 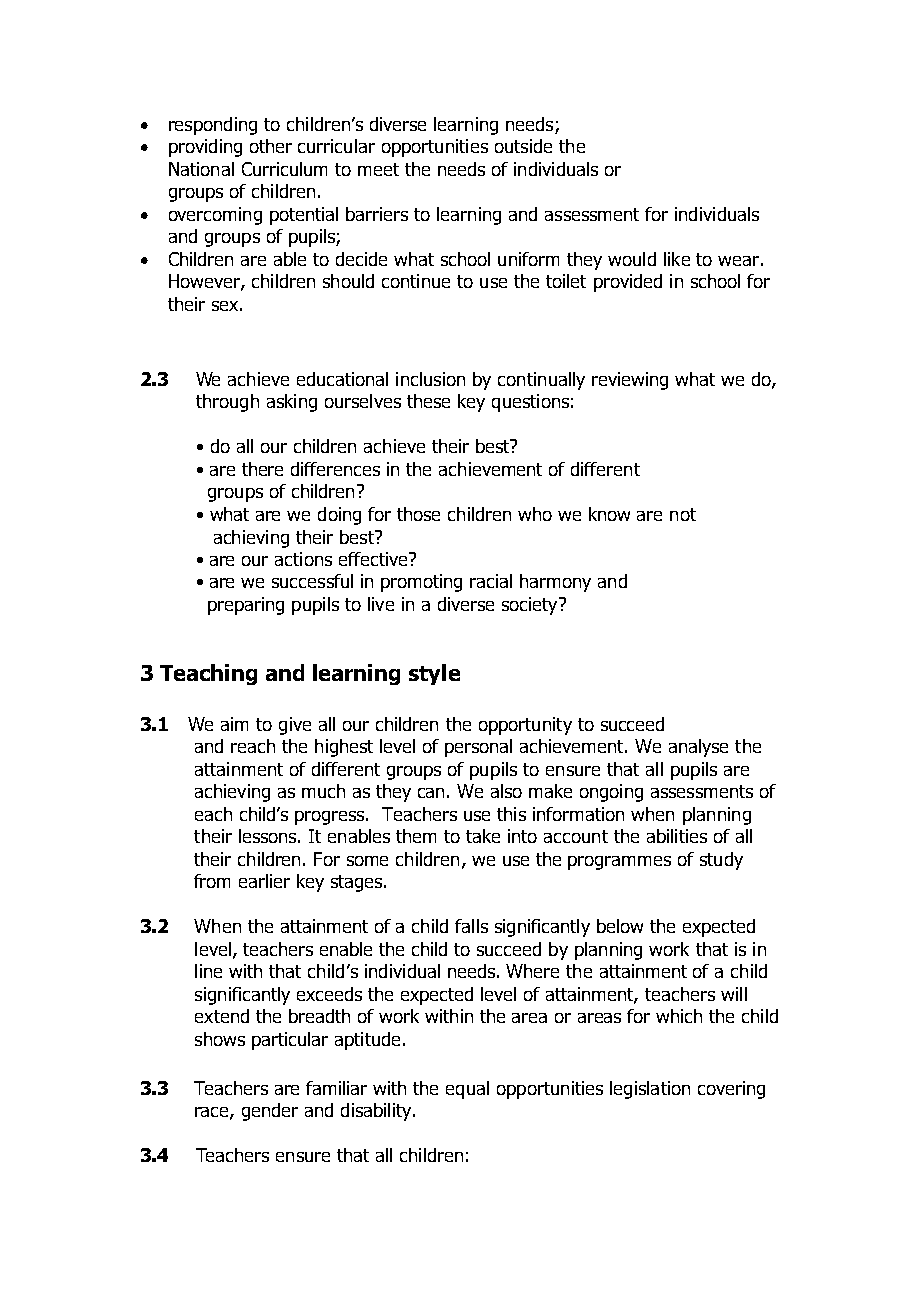 What do you see at coordinates (677, 259) in the screenshot?
I see `like` at bounding box center [677, 259].
